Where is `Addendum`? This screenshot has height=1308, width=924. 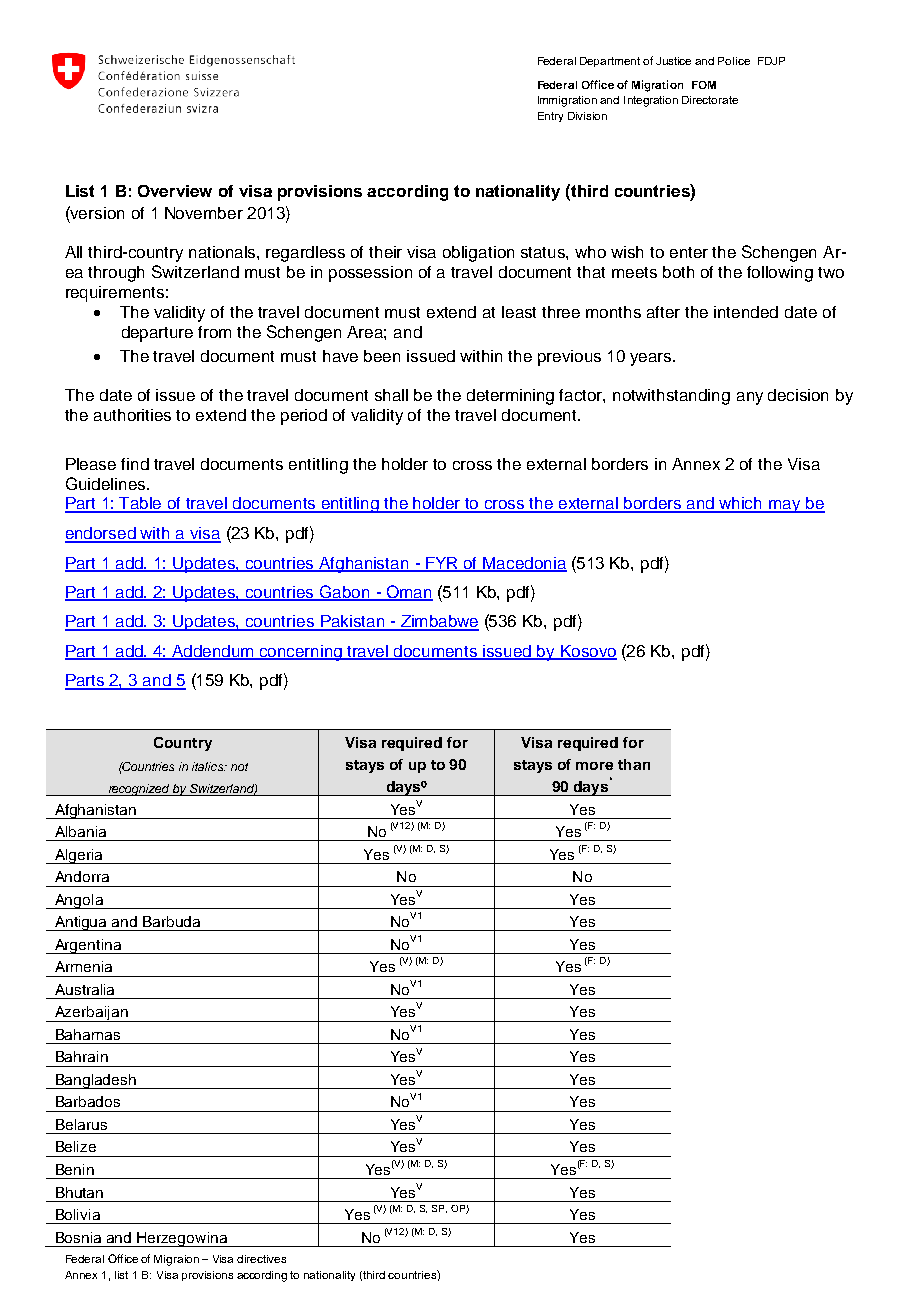 Addendum is located at coordinates (213, 652).
